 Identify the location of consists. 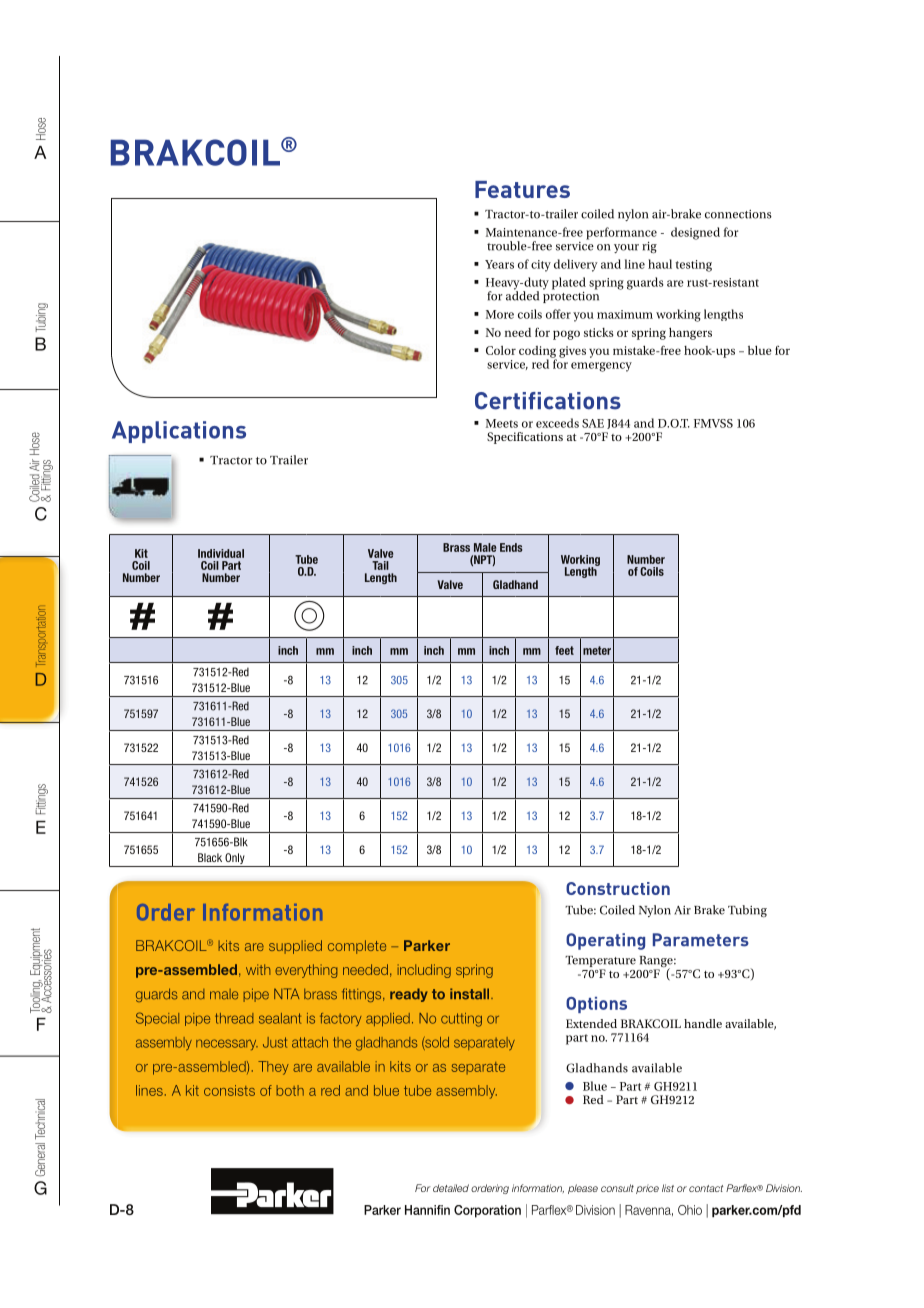
(229, 1090).
